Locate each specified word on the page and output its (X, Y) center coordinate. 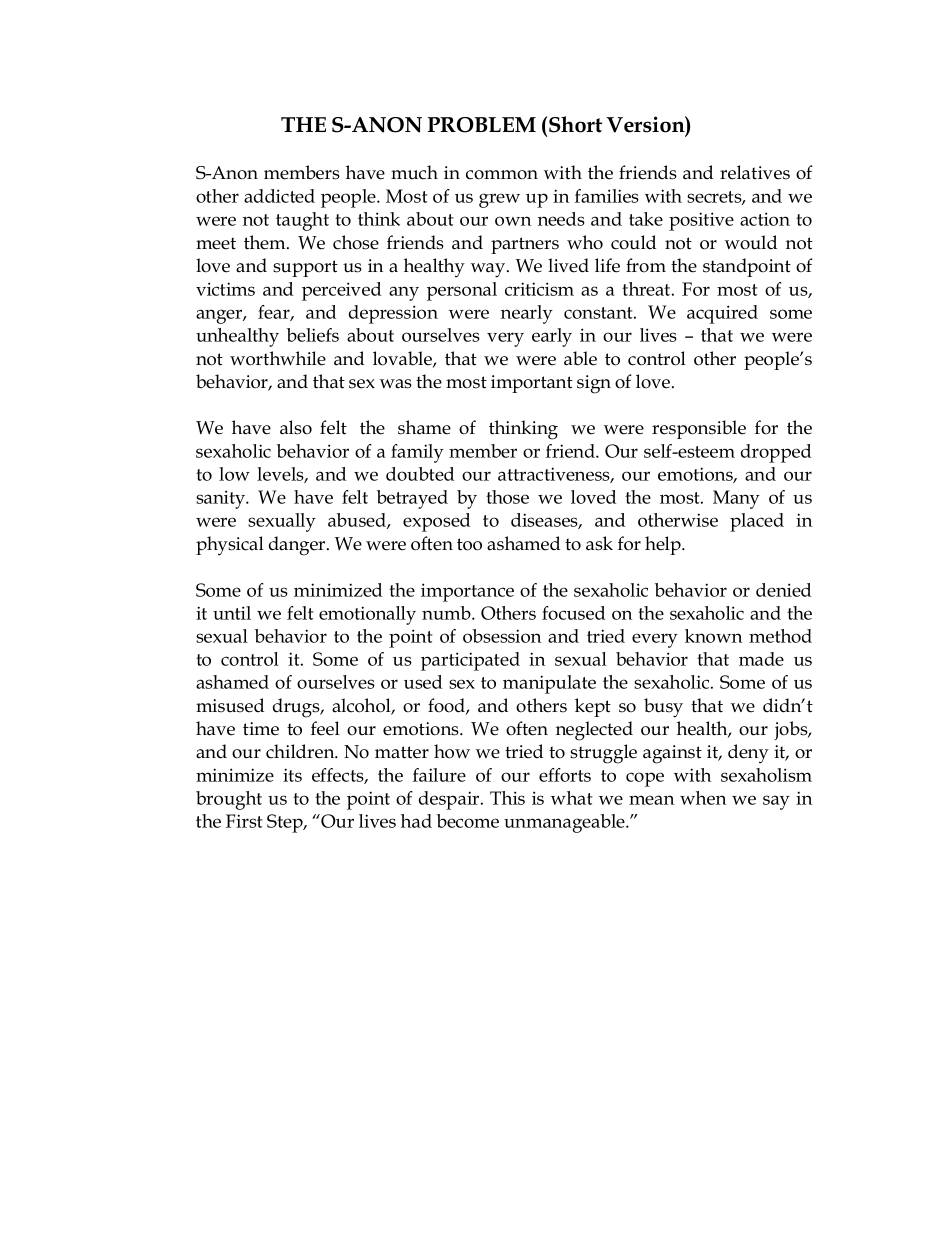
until (232, 613)
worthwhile (278, 358)
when (703, 798)
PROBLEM (482, 125)
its (292, 775)
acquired (722, 314)
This (507, 798)
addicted (279, 196)
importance (467, 592)
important (532, 384)
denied (783, 590)
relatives (755, 172)
